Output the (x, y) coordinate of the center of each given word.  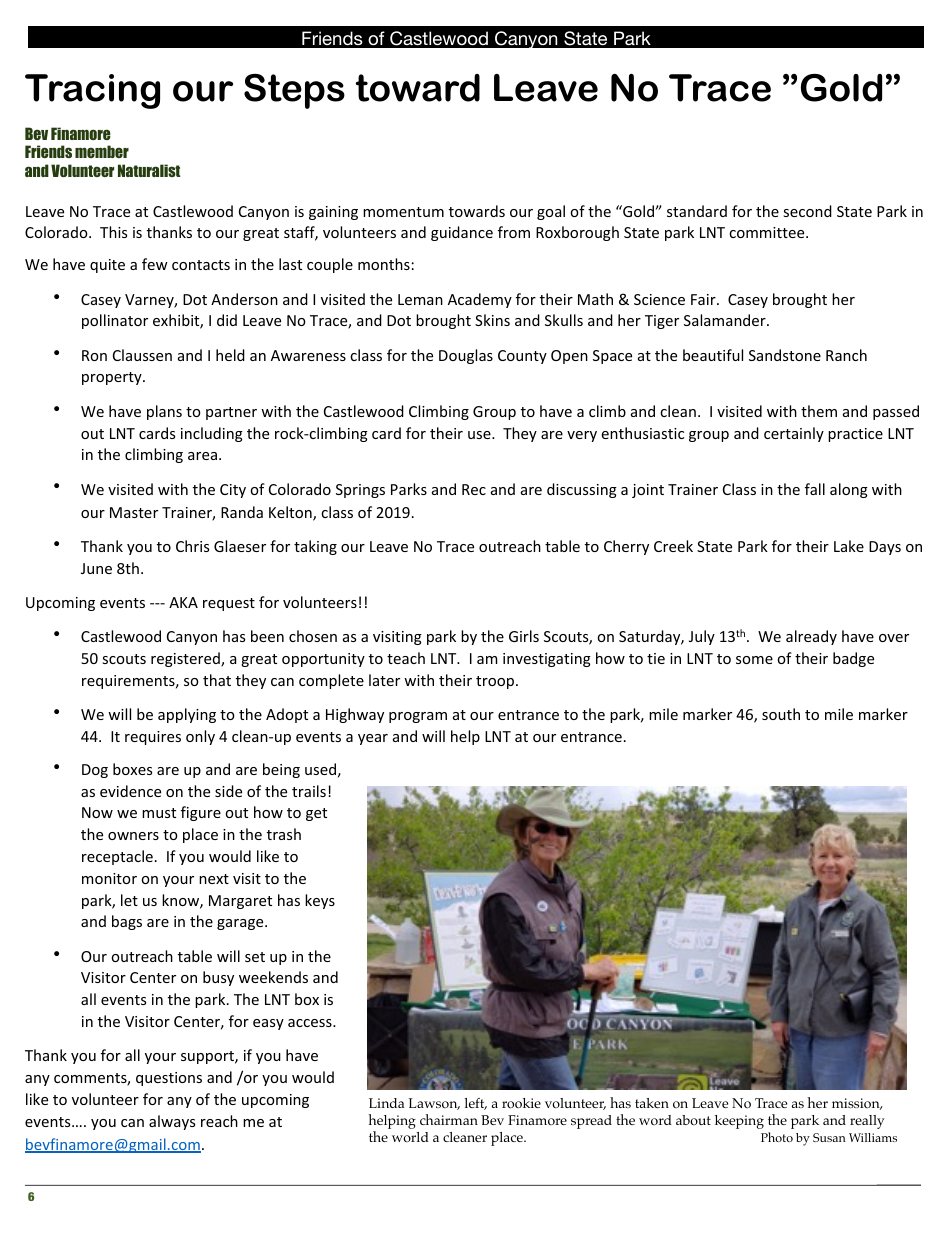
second (807, 211)
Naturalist (149, 170)
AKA (183, 602)
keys (320, 901)
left (475, 1104)
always (172, 1122)
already (811, 637)
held (230, 355)
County (522, 357)
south (781, 714)
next (214, 879)
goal (551, 212)
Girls (524, 636)
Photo (777, 1137)
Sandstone (785, 355)
